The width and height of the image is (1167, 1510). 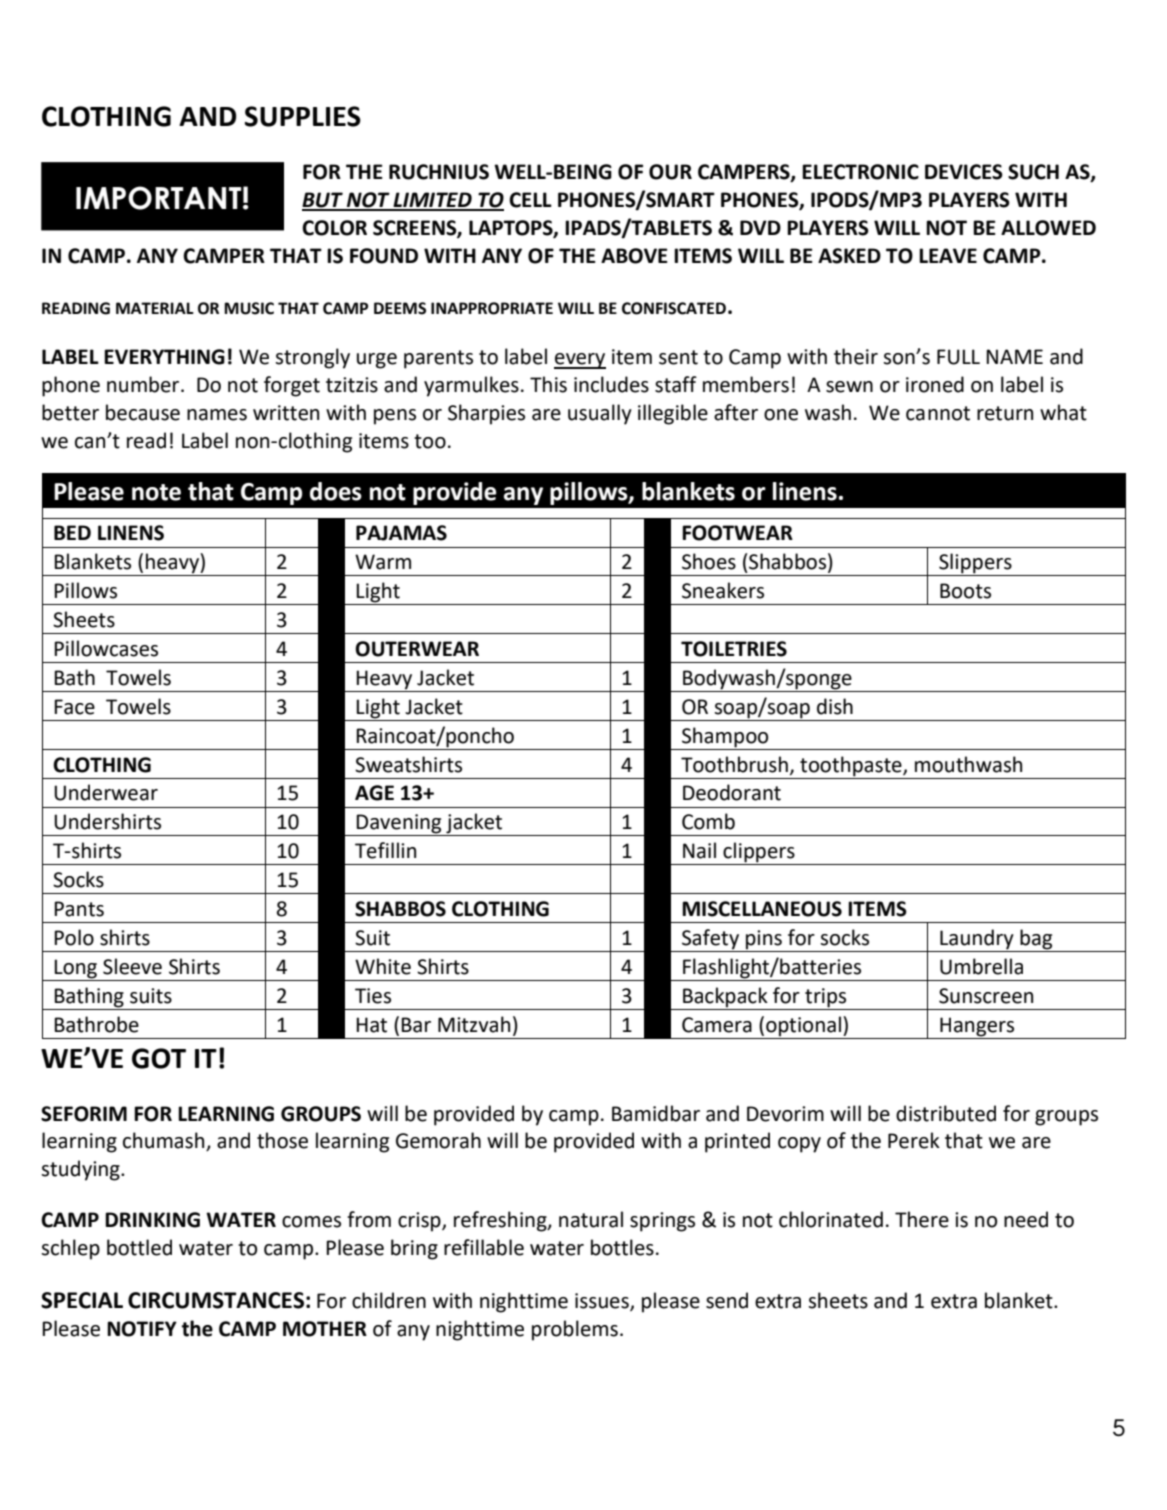 What do you see at coordinates (216, 1300) in the image?
I see `CIRCUMSTANCES` at bounding box center [216, 1300].
